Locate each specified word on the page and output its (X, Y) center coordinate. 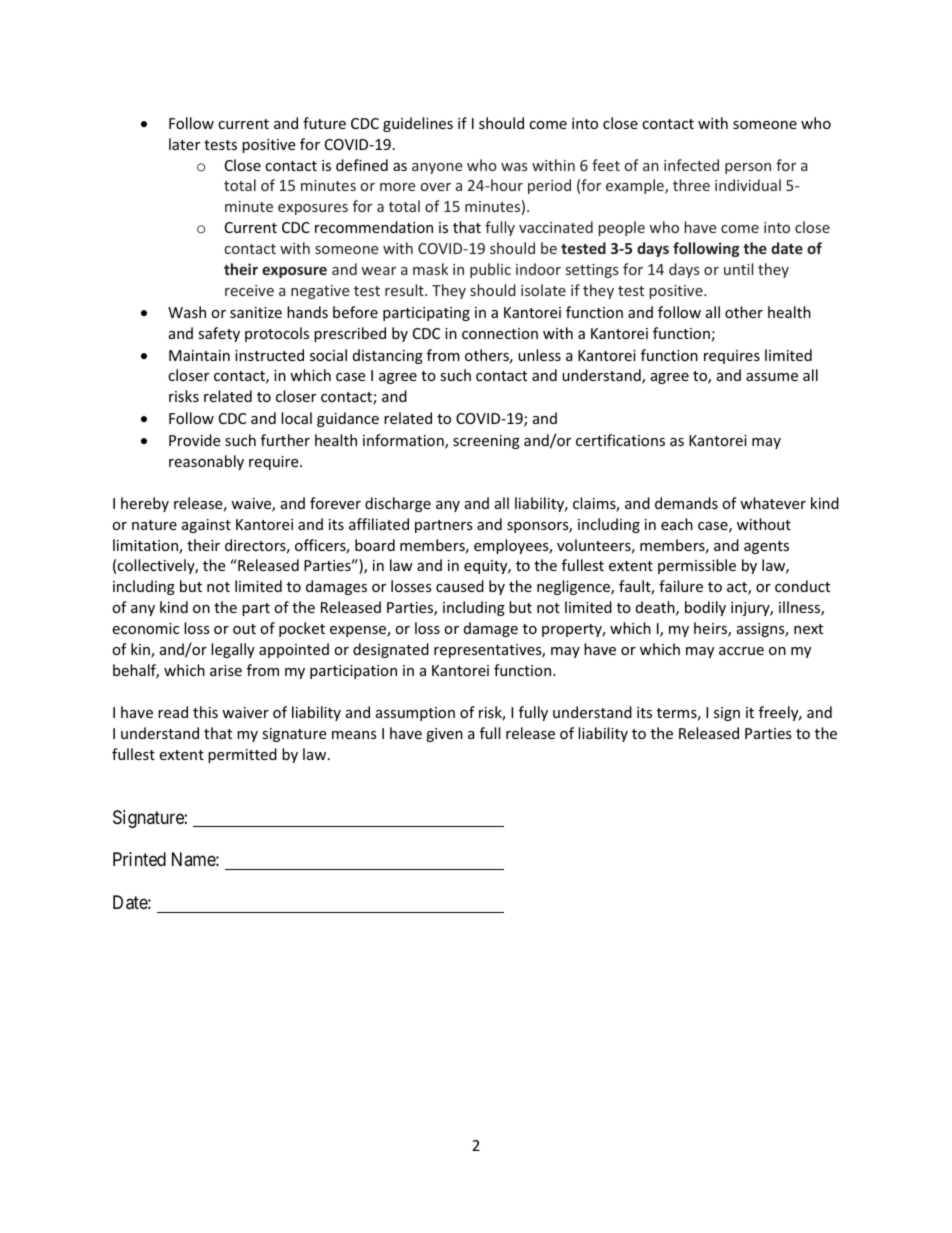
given (444, 735)
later (184, 144)
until (738, 269)
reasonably (206, 462)
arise (226, 670)
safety (219, 334)
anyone (437, 168)
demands (686, 503)
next (808, 629)
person (748, 168)
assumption (415, 714)
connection (500, 333)
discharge (398, 504)
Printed (139, 859)
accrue (741, 651)
